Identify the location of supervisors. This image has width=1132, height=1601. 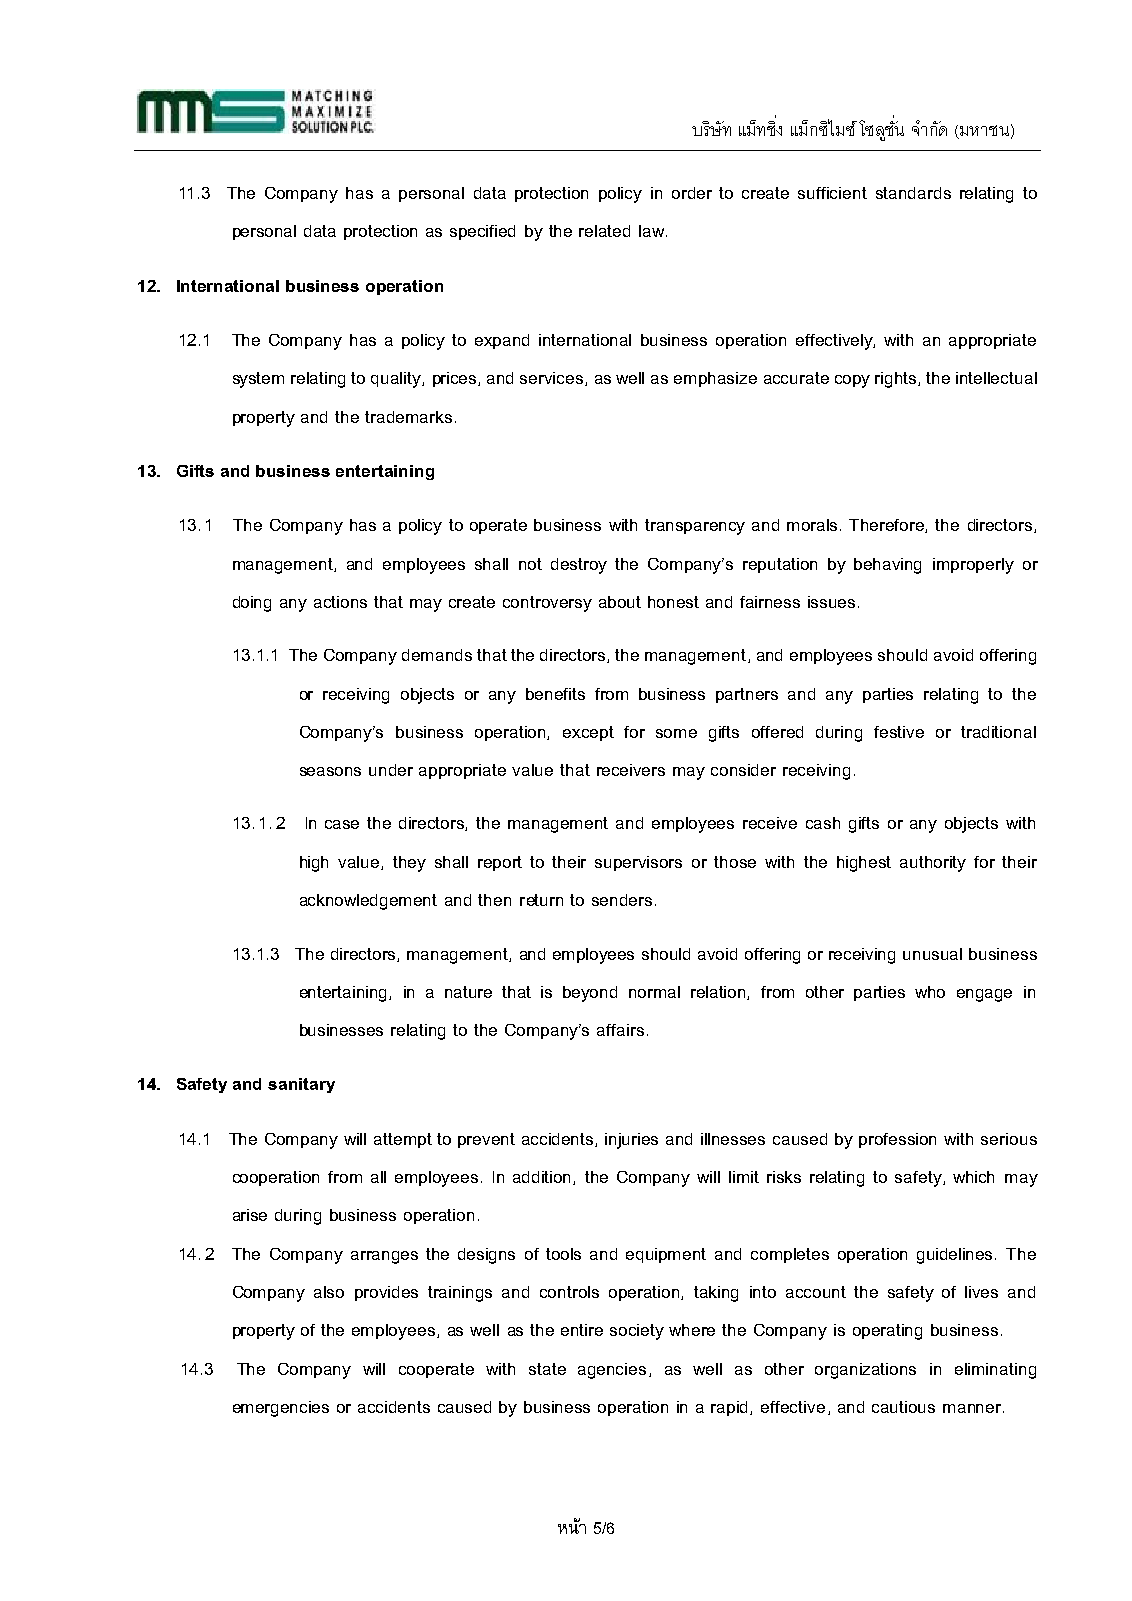
(638, 863).
